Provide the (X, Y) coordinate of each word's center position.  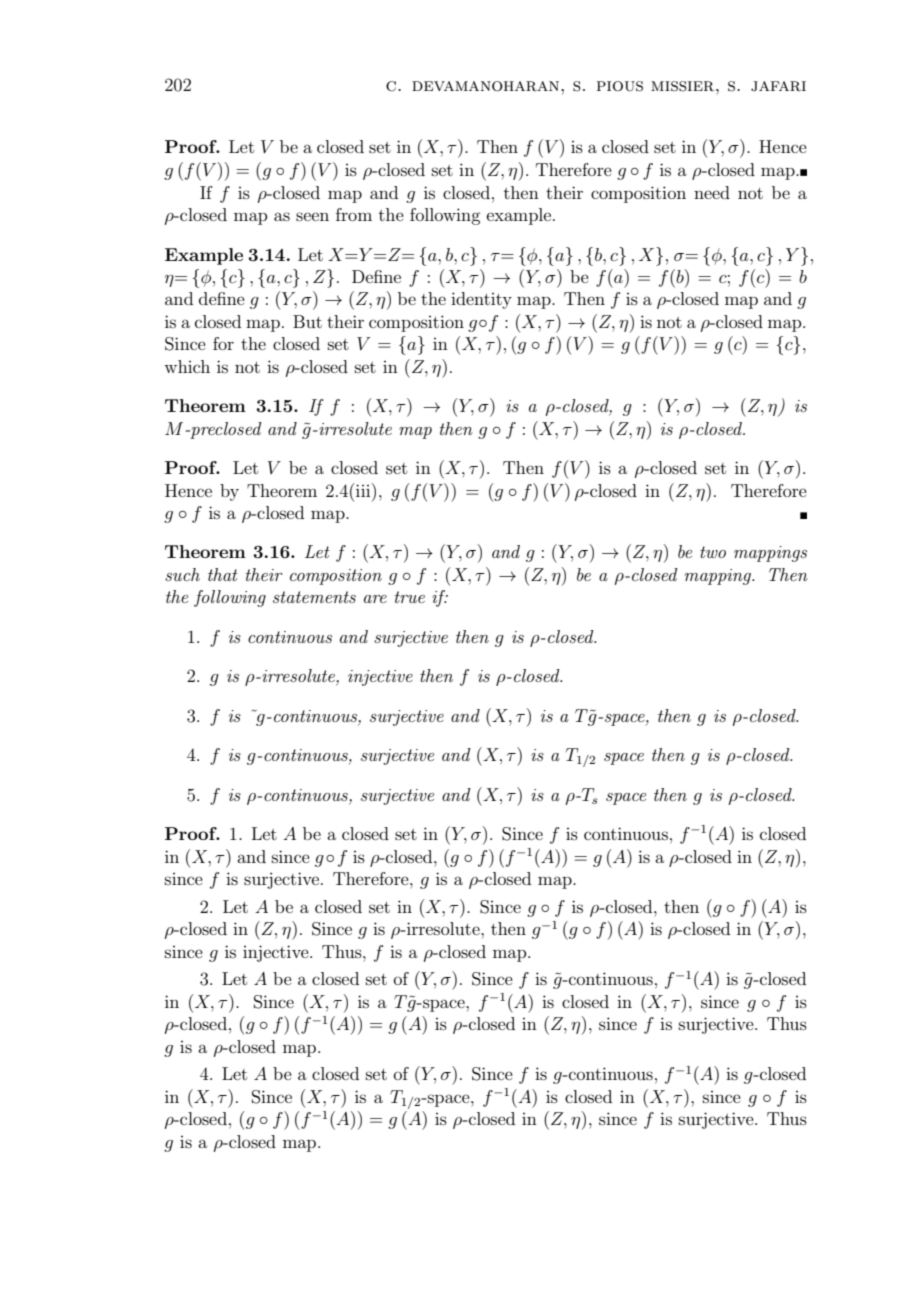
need (712, 192)
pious (620, 86)
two (713, 552)
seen (312, 216)
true (410, 597)
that (223, 574)
